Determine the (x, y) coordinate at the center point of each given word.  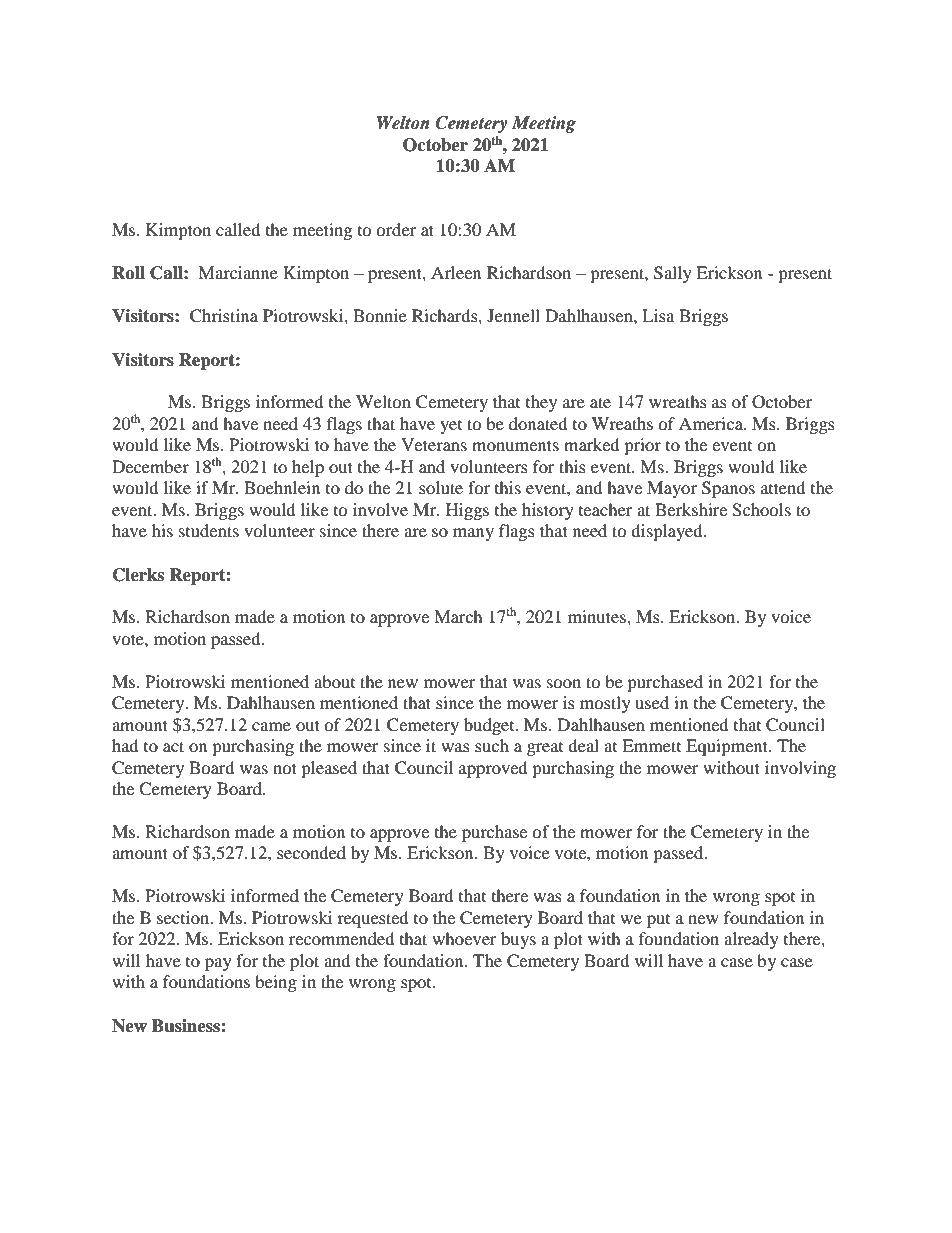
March (458, 616)
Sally (673, 274)
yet (451, 427)
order (396, 229)
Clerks (138, 575)
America (712, 423)
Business (187, 1026)
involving (800, 769)
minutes (598, 616)
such (492, 745)
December (150, 466)
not (285, 768)
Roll (128, 273)
